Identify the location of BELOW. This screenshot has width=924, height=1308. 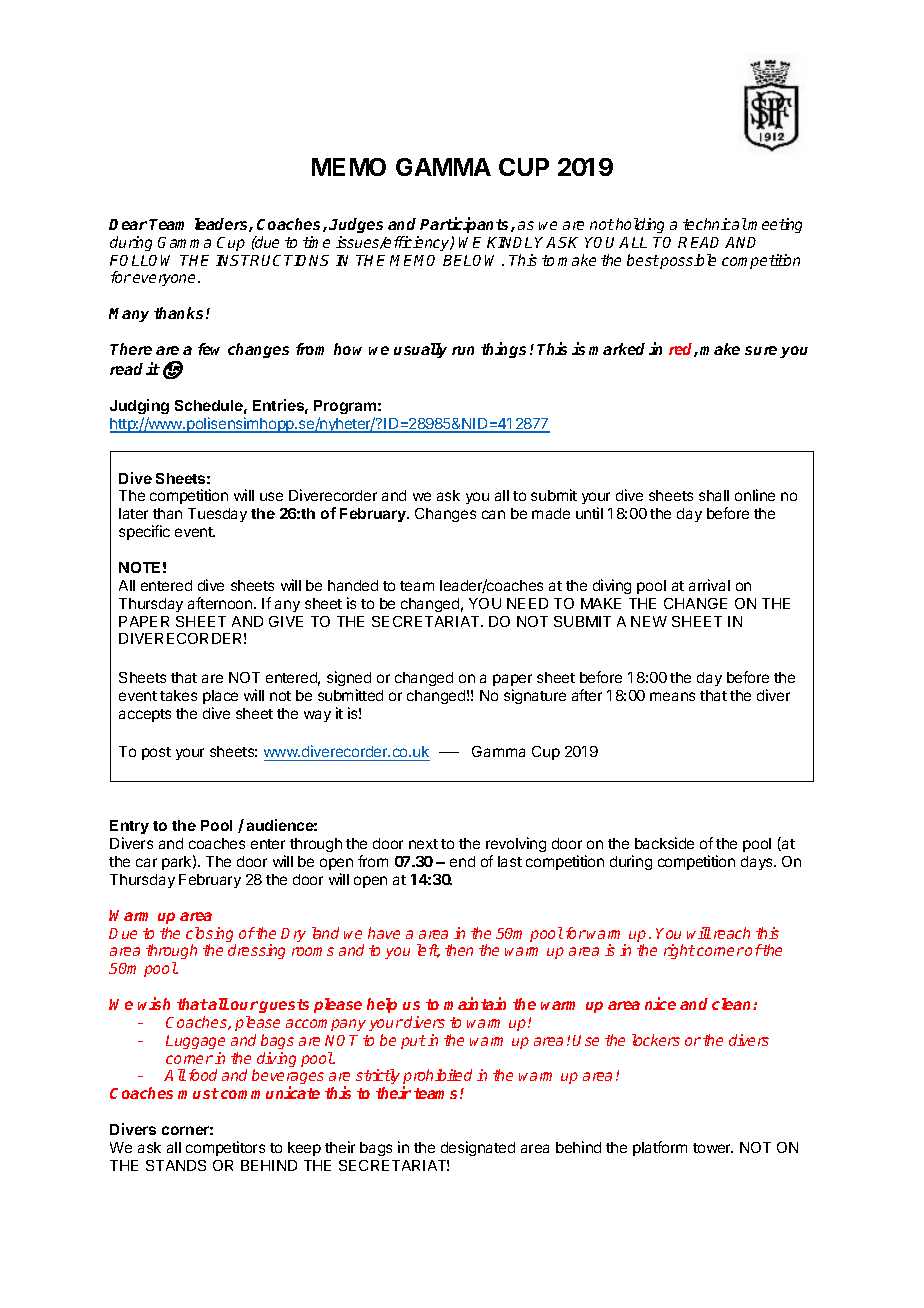
(473, 260).
